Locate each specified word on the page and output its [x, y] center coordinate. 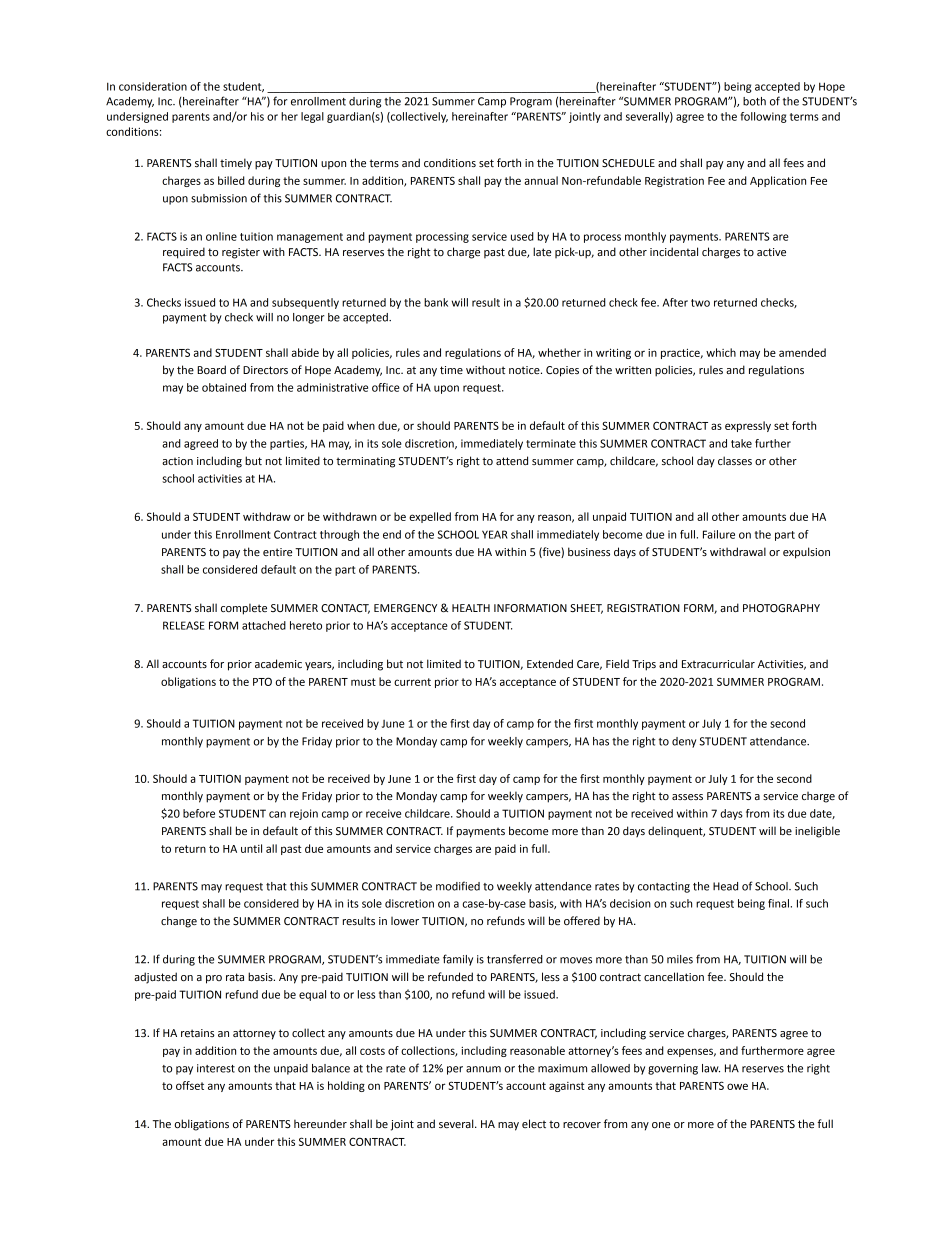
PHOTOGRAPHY [781, 608]
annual [541, 180]
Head [725, 886]
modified [458, 886]
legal [312, 117]
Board [211, 369]
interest [216, 1068]
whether [559, 352]
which [721, 352]
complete [244, 609]
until [251, 848]
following [763, 117]
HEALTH [471, 608]
